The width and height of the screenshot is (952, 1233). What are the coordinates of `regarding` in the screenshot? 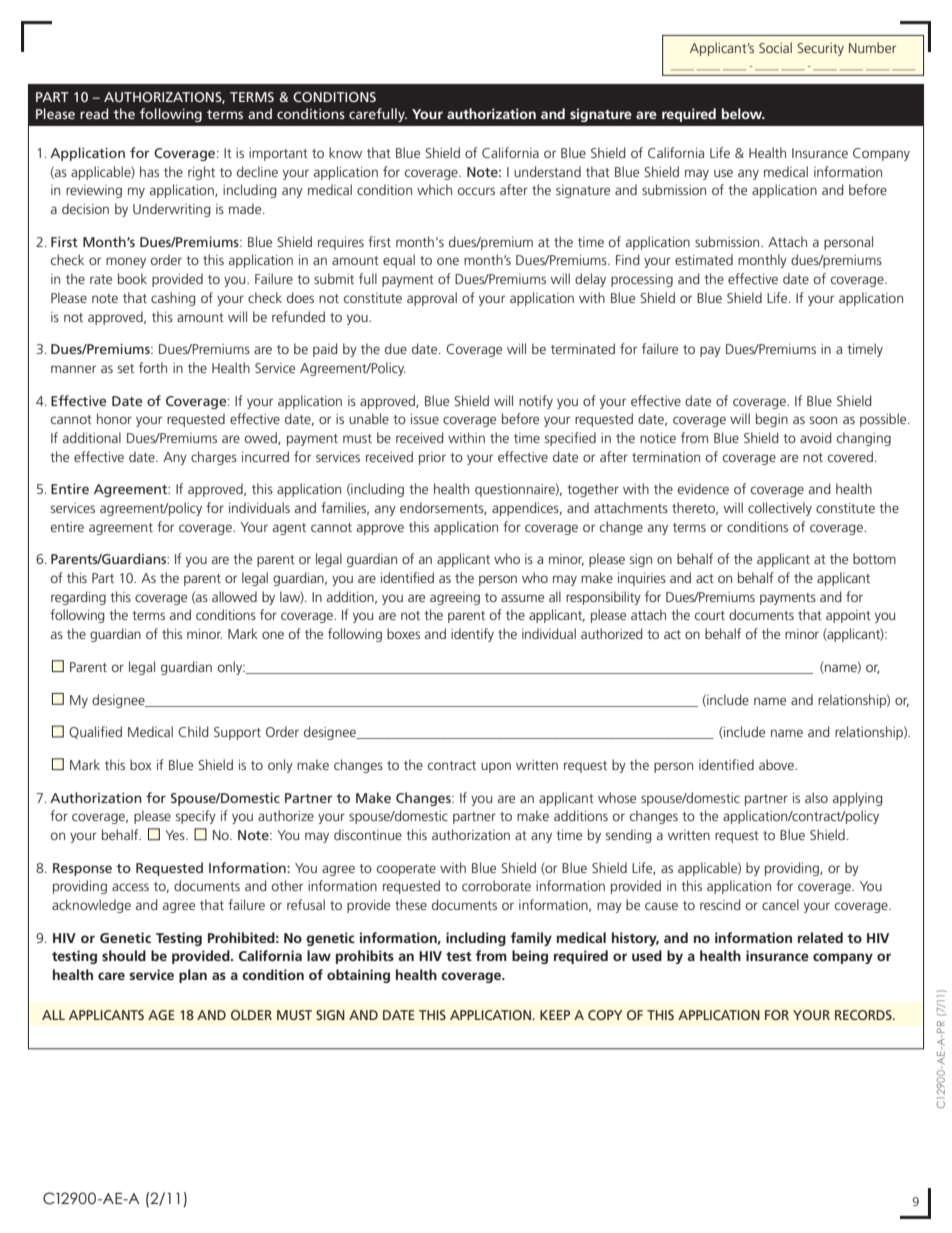 It's located at (78, 598).
